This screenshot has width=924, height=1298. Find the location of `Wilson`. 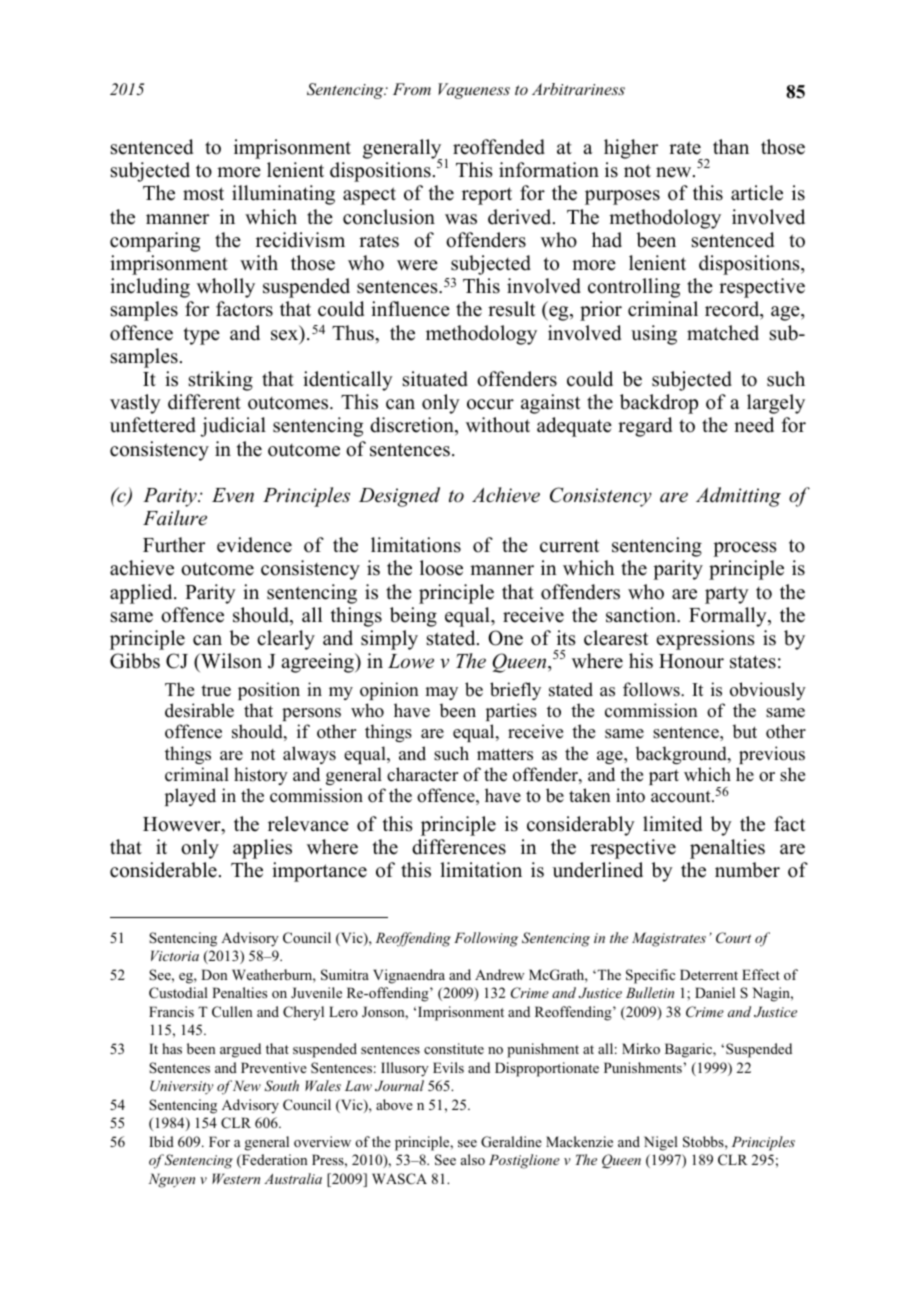

Wilson is located at coordinates (230, 661).
